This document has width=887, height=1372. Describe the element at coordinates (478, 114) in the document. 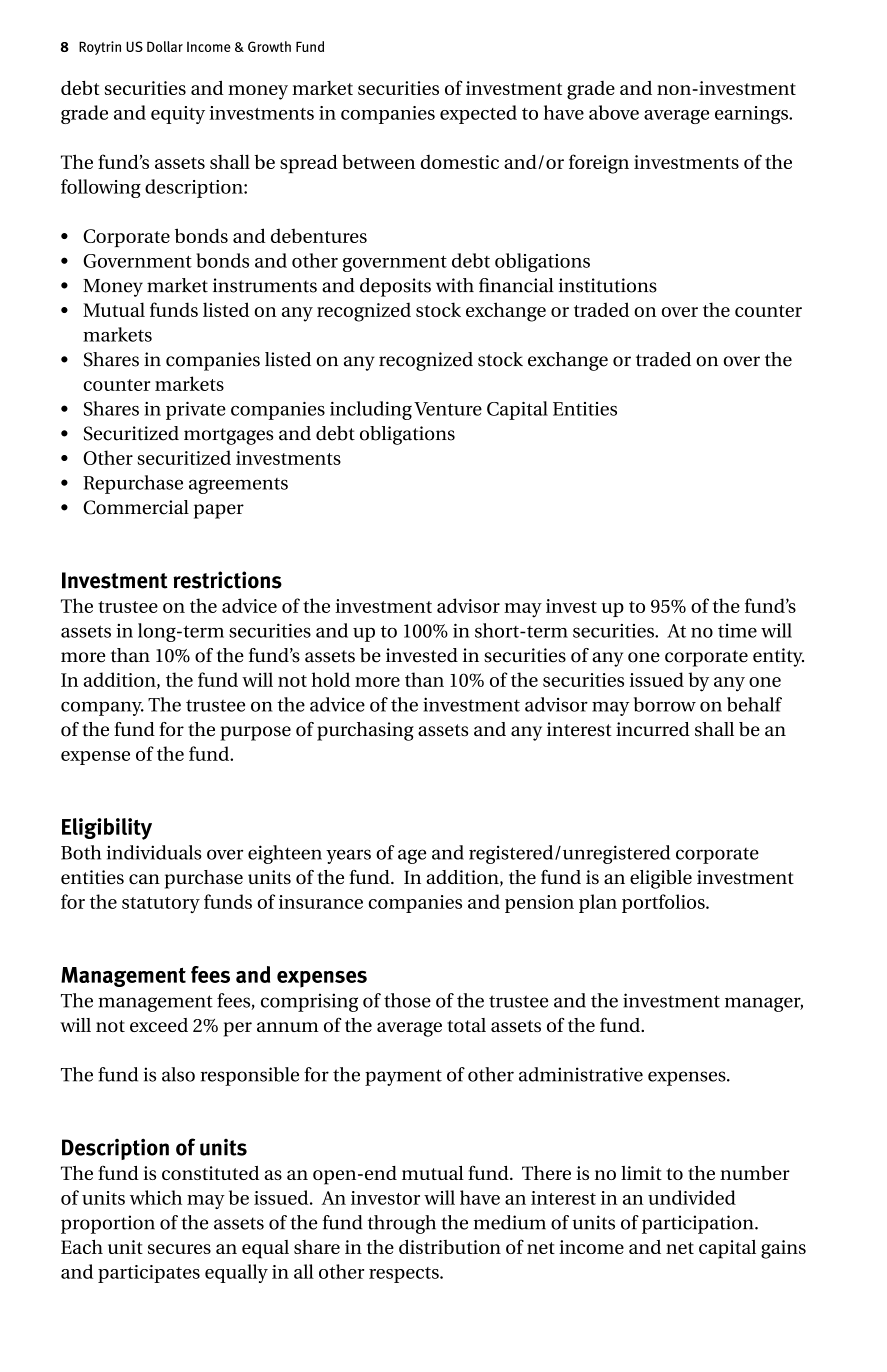

I see `expected` at that location.
